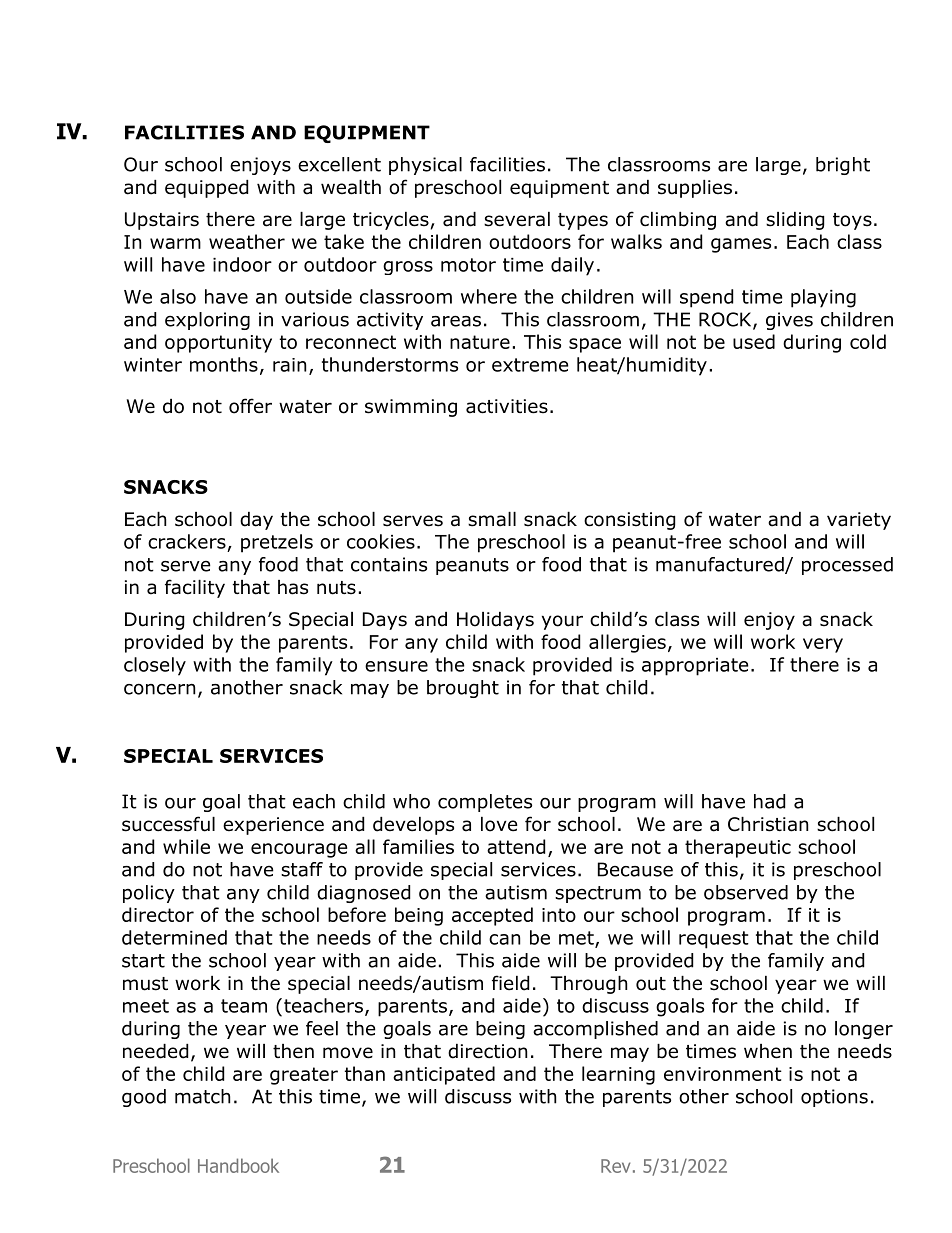 Image resolution: width=952 pixels, height=1233 pixels. What do you see at coordinates (507, 406) in the document?
I see `activities` at bounding box center [507, 406].
